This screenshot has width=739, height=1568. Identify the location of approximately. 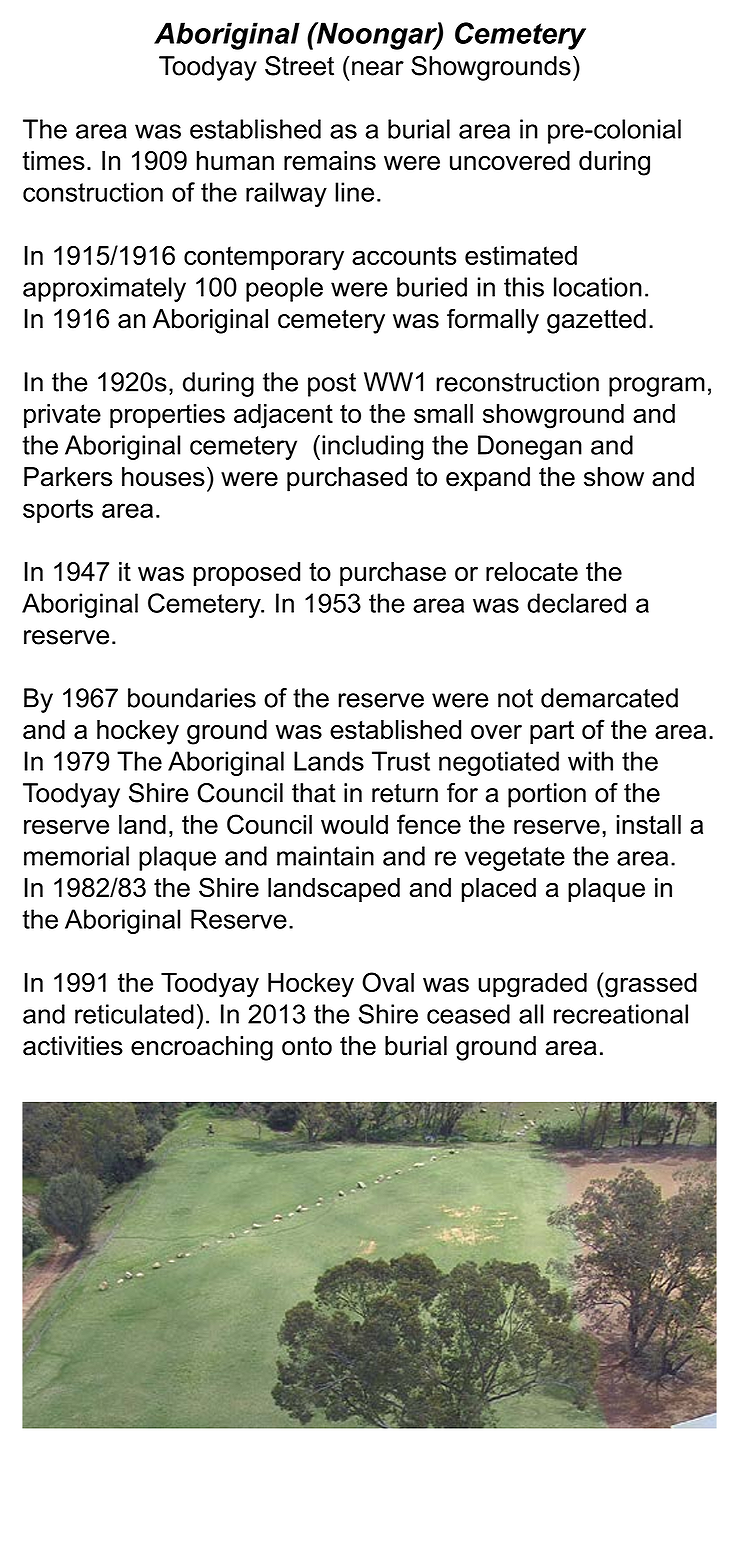
(104, 289).
